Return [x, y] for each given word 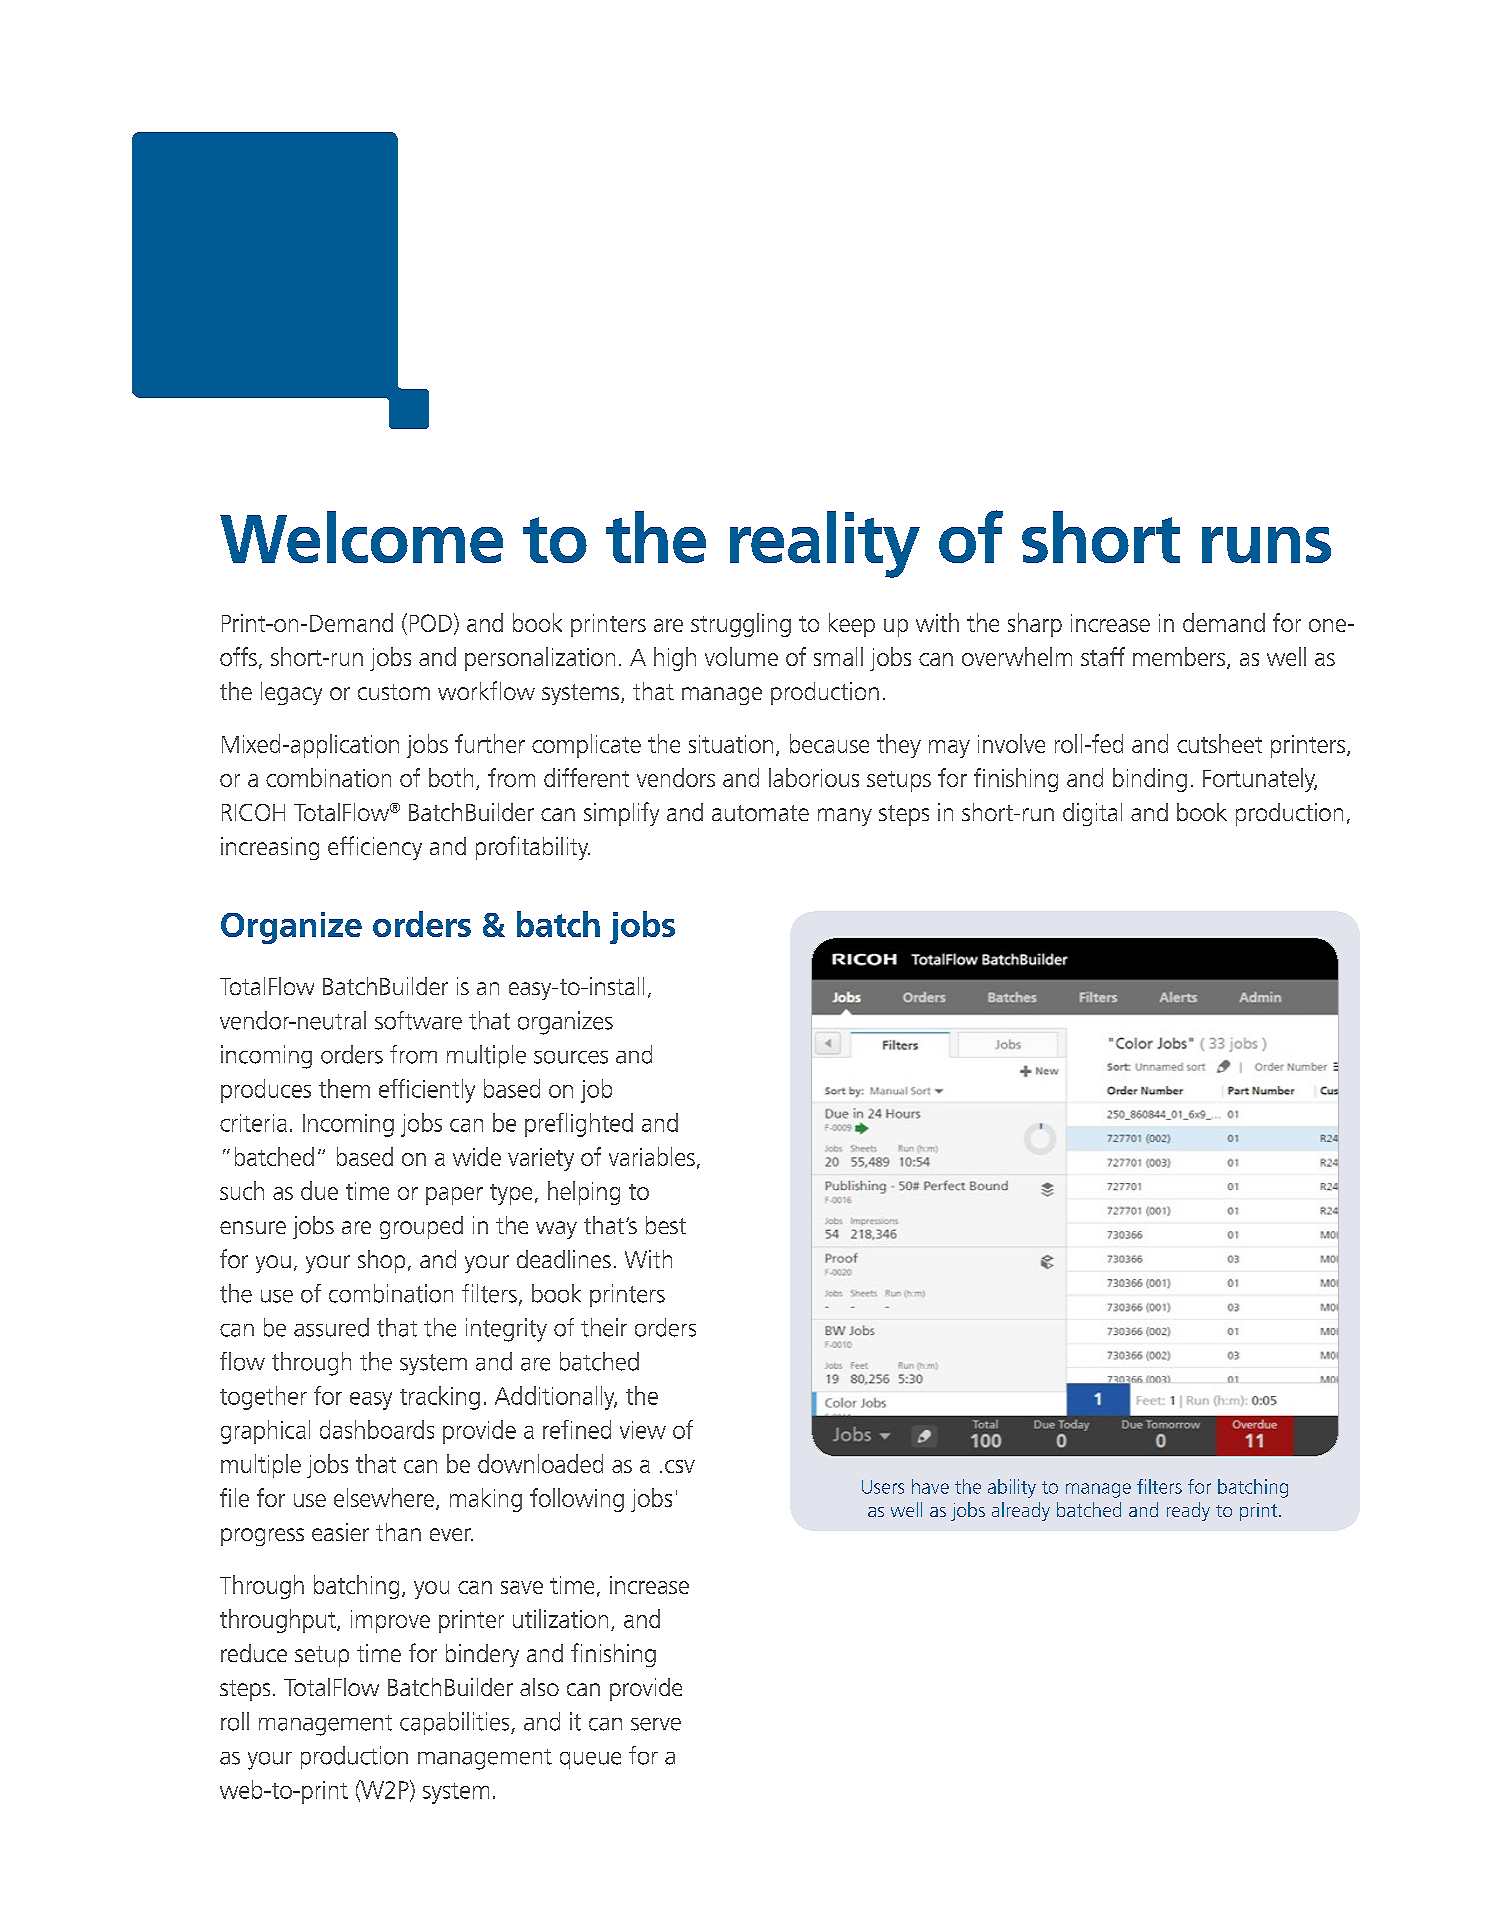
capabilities [456, 1723]
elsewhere [384, 1497]
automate [760, 813]
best [666, 1225]
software [418, 1020]
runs [1266, 545]
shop [381, 1261]
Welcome [361, 537]
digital [1092, 814]
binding [1150, 780]
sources [571, 1057]
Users [883, 1487]
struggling [741, 625]
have [930, 1486]
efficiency [375, 848]
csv [680, 1466]
